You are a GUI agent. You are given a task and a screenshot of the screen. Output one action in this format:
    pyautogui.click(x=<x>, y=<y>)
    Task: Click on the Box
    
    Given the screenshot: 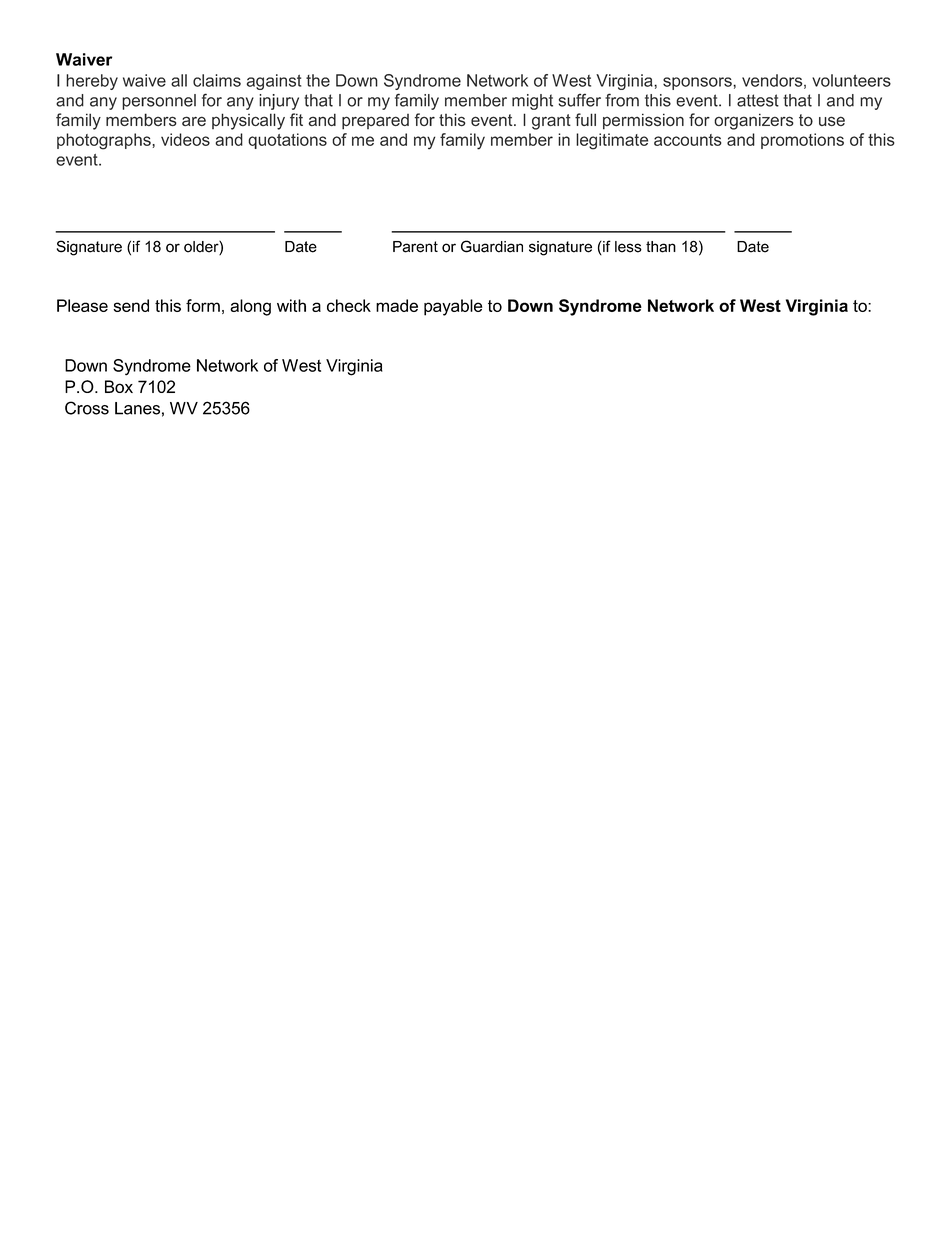 What is the action you would take?
    pyautogui.click(x=119, y=386)
